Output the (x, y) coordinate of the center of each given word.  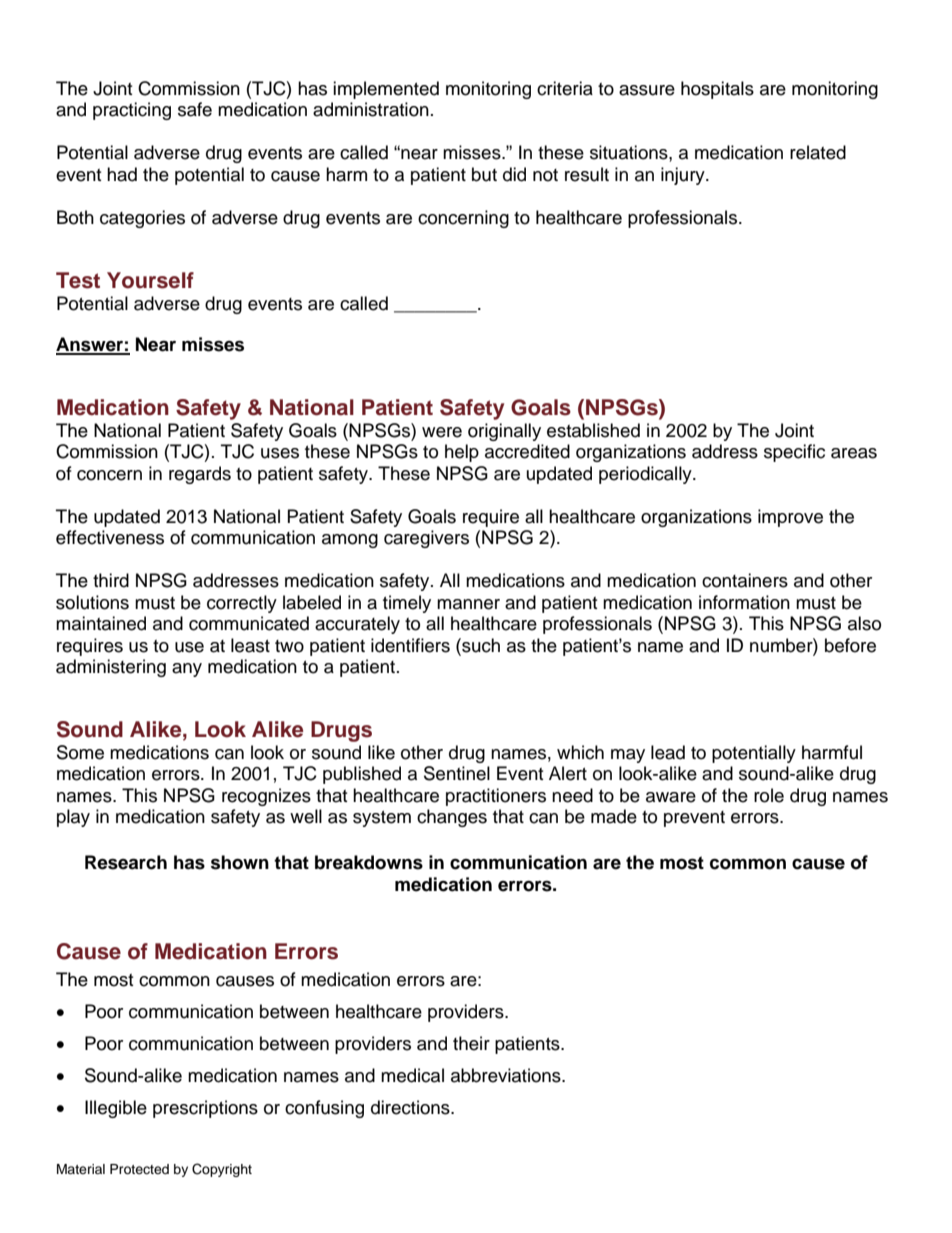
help (462, 453)
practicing (132, 111)
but (484, 174)
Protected (139, 1169)
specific (794, 453)
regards (200, 475)
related (818, 152)
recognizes (266, 797)
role (769, 795)
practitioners (496, 797)
